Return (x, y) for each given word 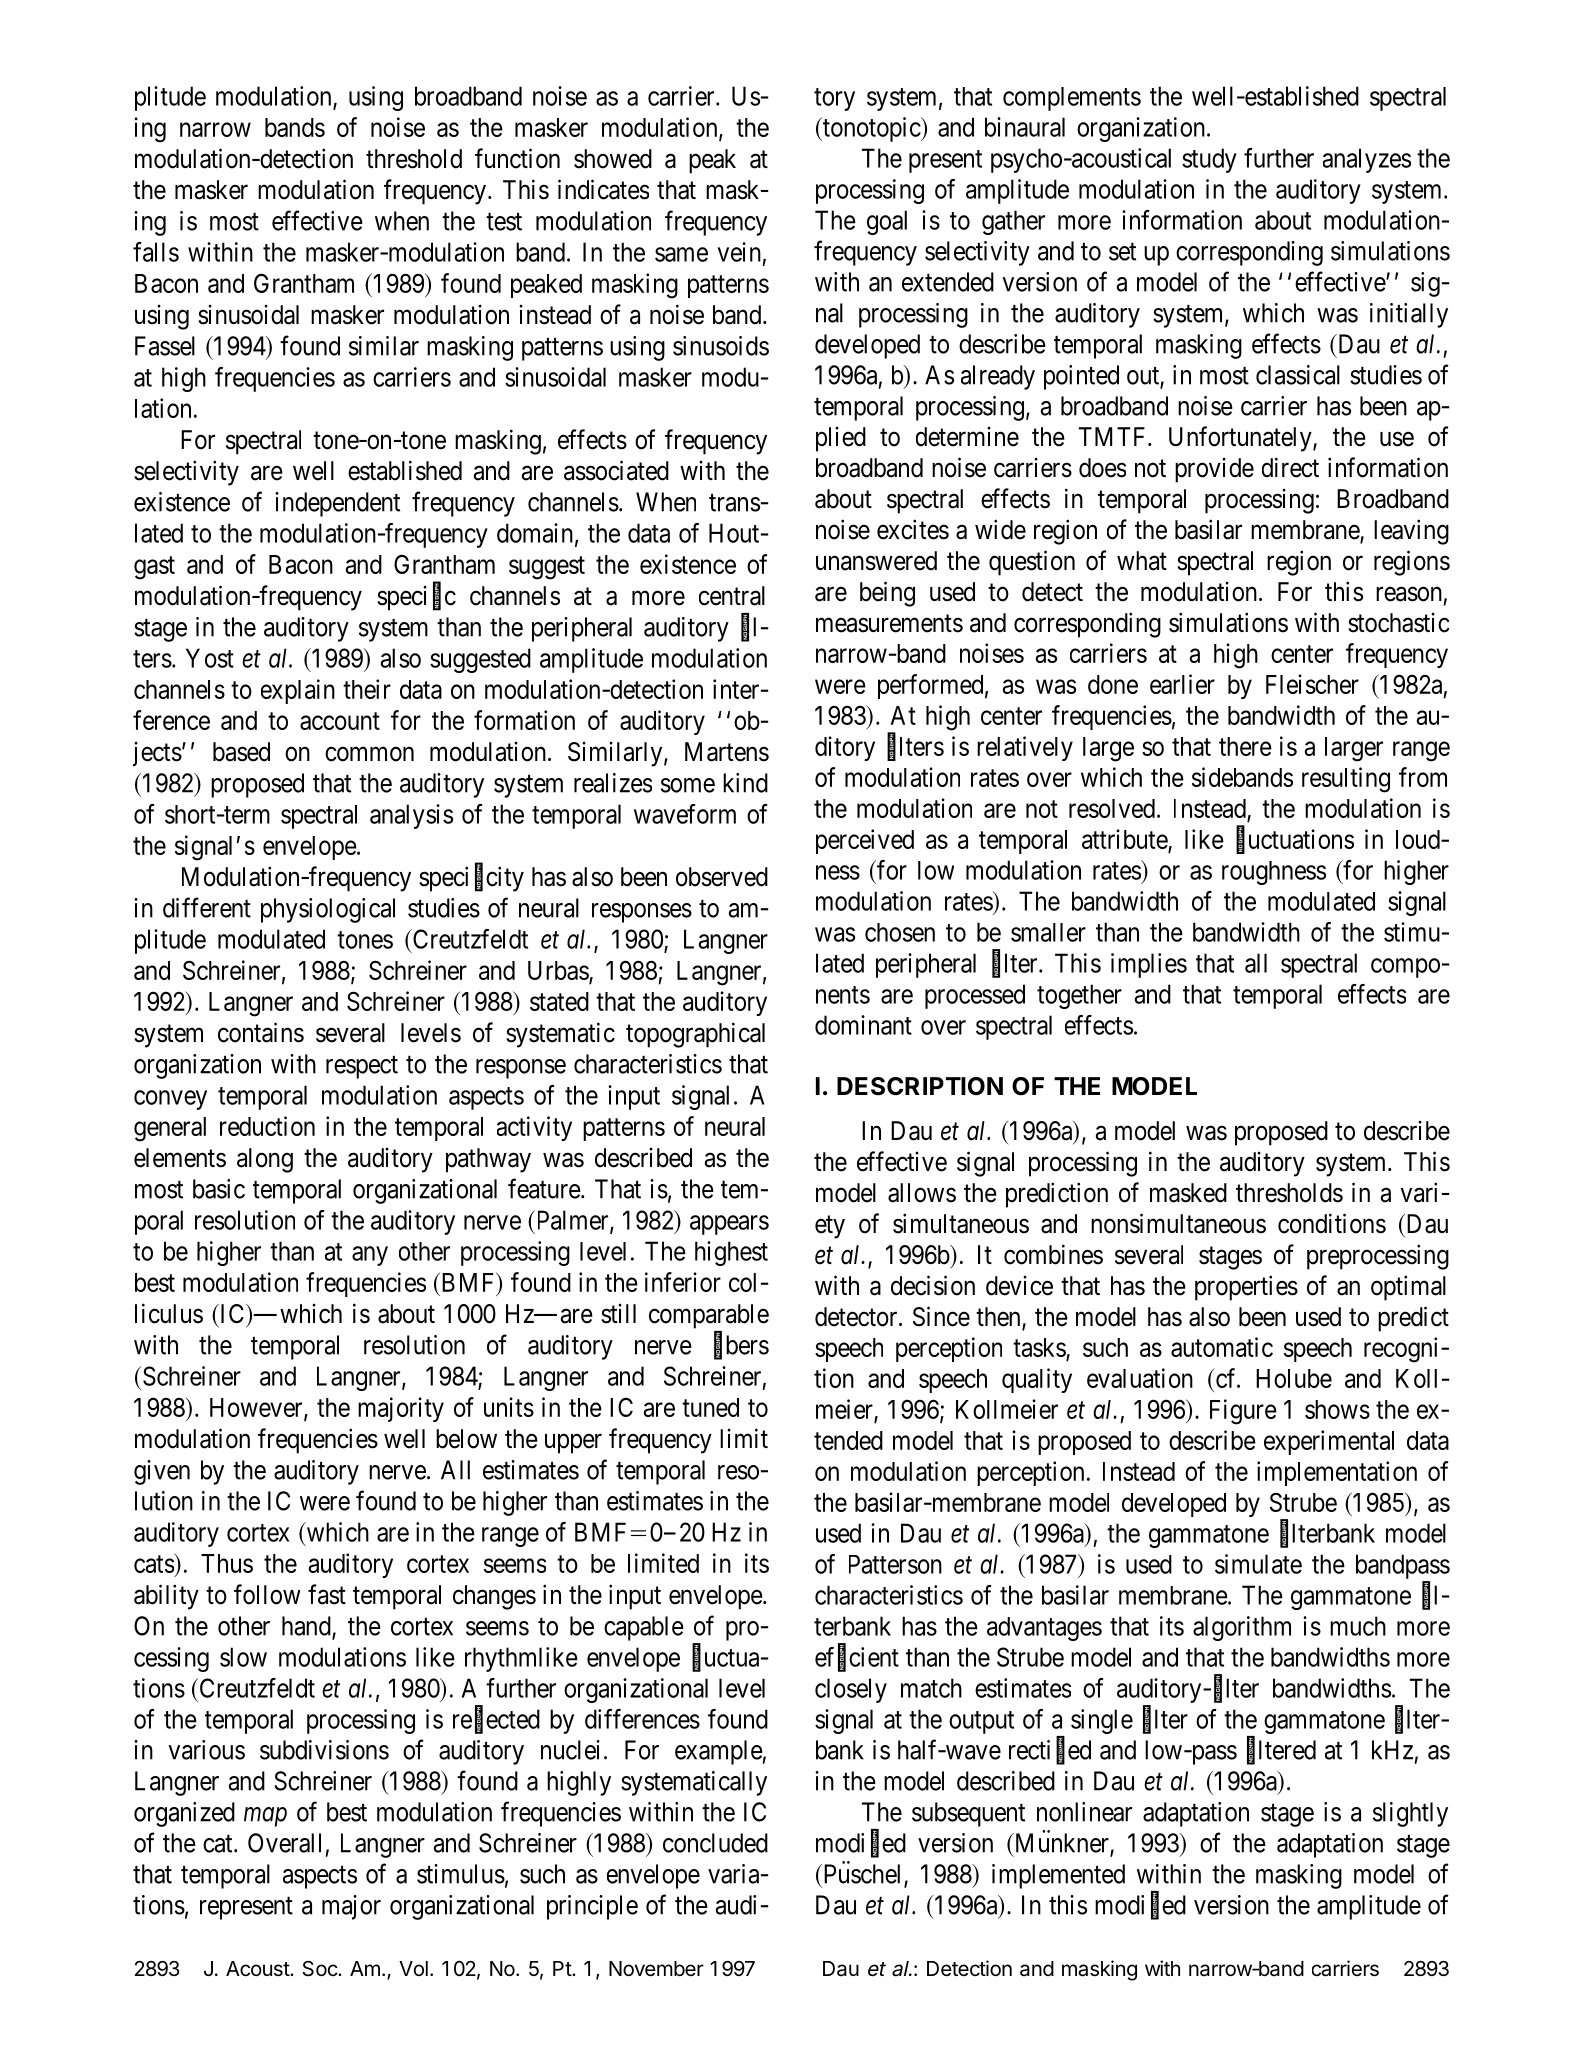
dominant (863, 1025)
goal (887, 222)
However (257, 1409)
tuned (710, 1407)
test (504, 222)
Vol (413, 1968)
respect (362, 1067)
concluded (715, 1843)
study (1209, 160)
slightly (1410, 1814)
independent (337, 504)
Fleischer (1312, 684)
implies (1149, 965)
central (732, 596)
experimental (1329, 1442)
